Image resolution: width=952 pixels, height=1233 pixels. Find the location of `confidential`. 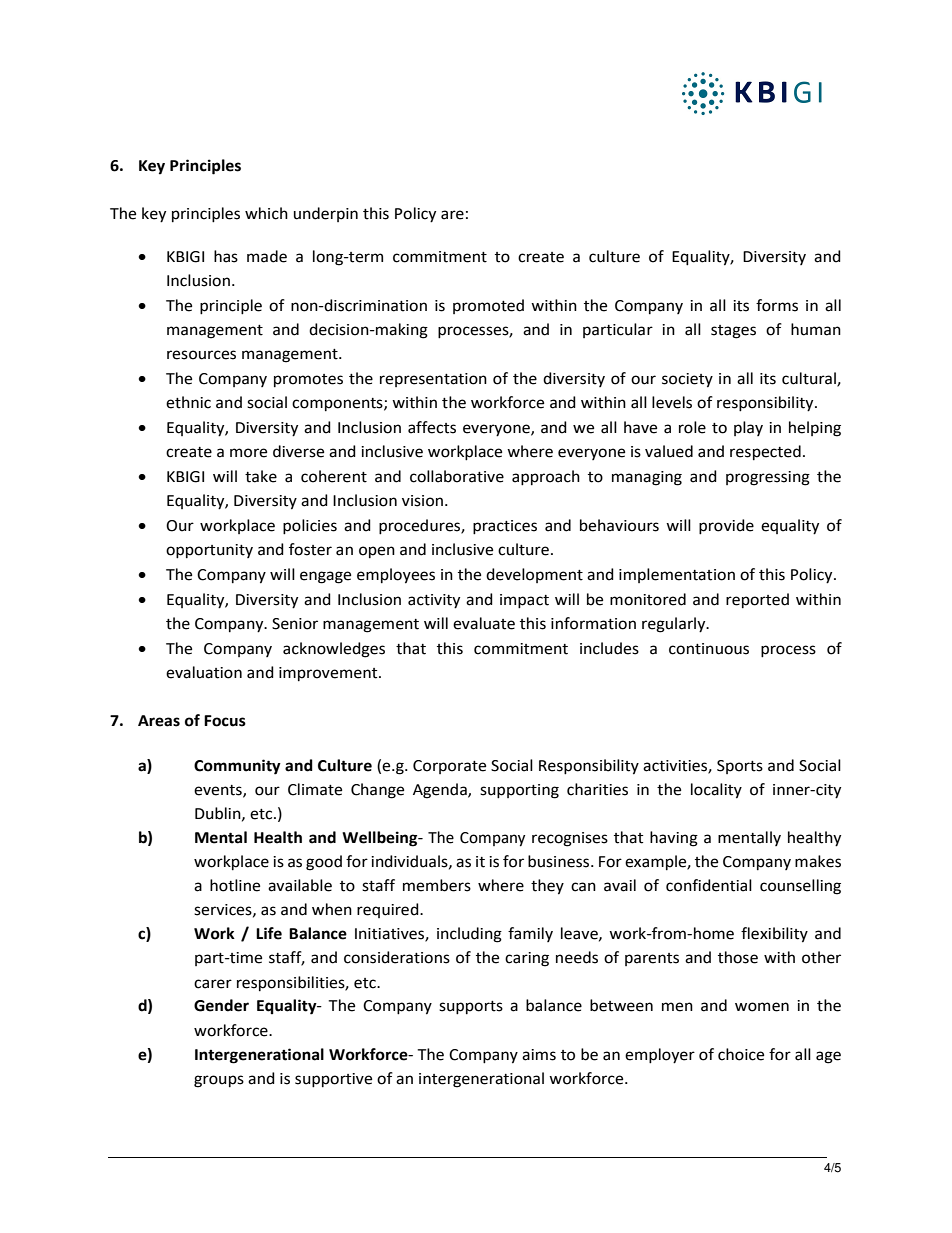

confidential is located at coordinates (709, 885).
